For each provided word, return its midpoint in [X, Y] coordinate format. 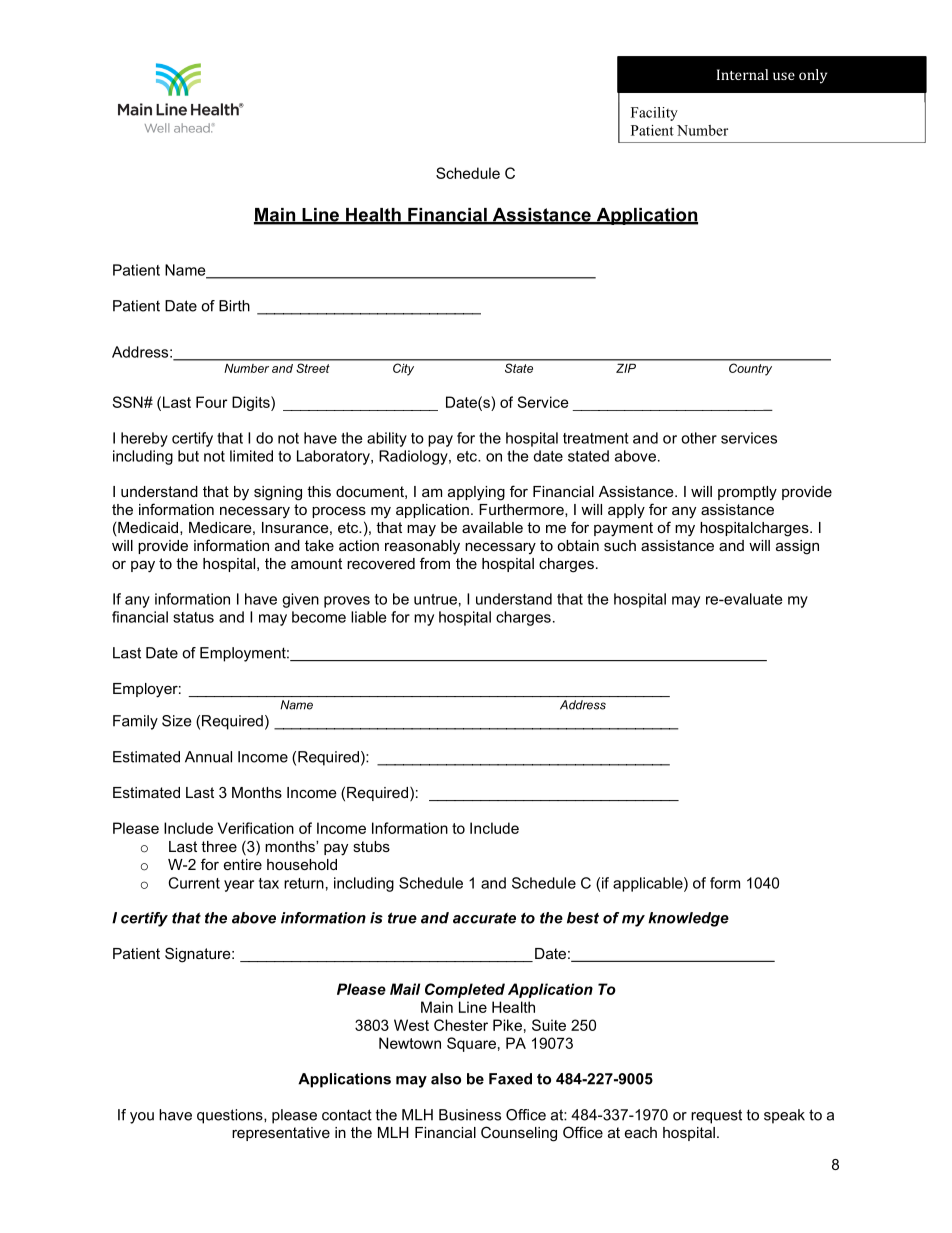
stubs [371, 846]
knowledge [688, 919]
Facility [654, 114]
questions [231, 1116]
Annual [208, 757]
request [716, 1116]
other [699, 438]
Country [750, 369]
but [188, 456]
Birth [234, 306]
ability [387, 439]
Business [470, 1115]
